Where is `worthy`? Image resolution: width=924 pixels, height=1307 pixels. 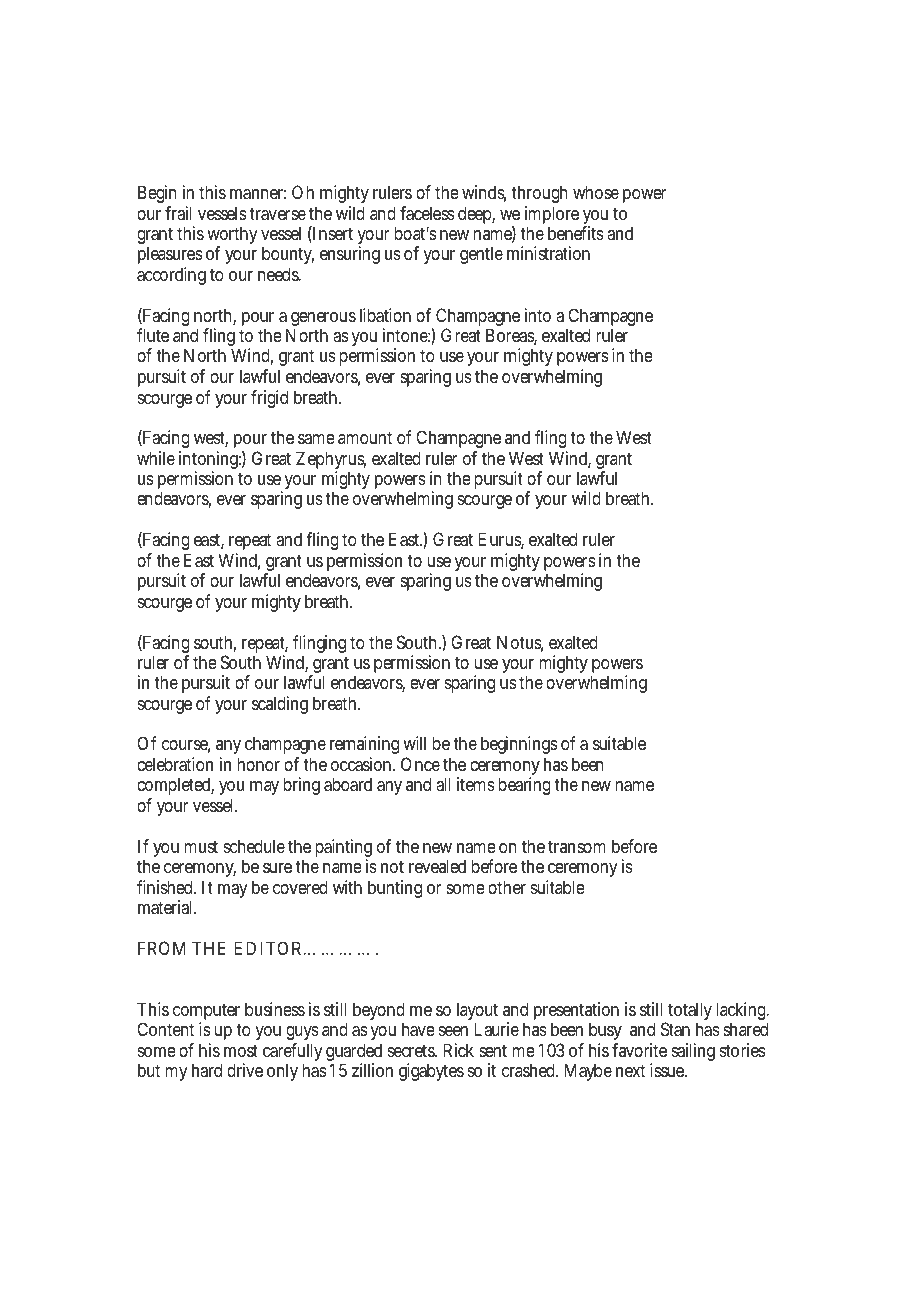
worthy is located at coordinates (232, 237).
